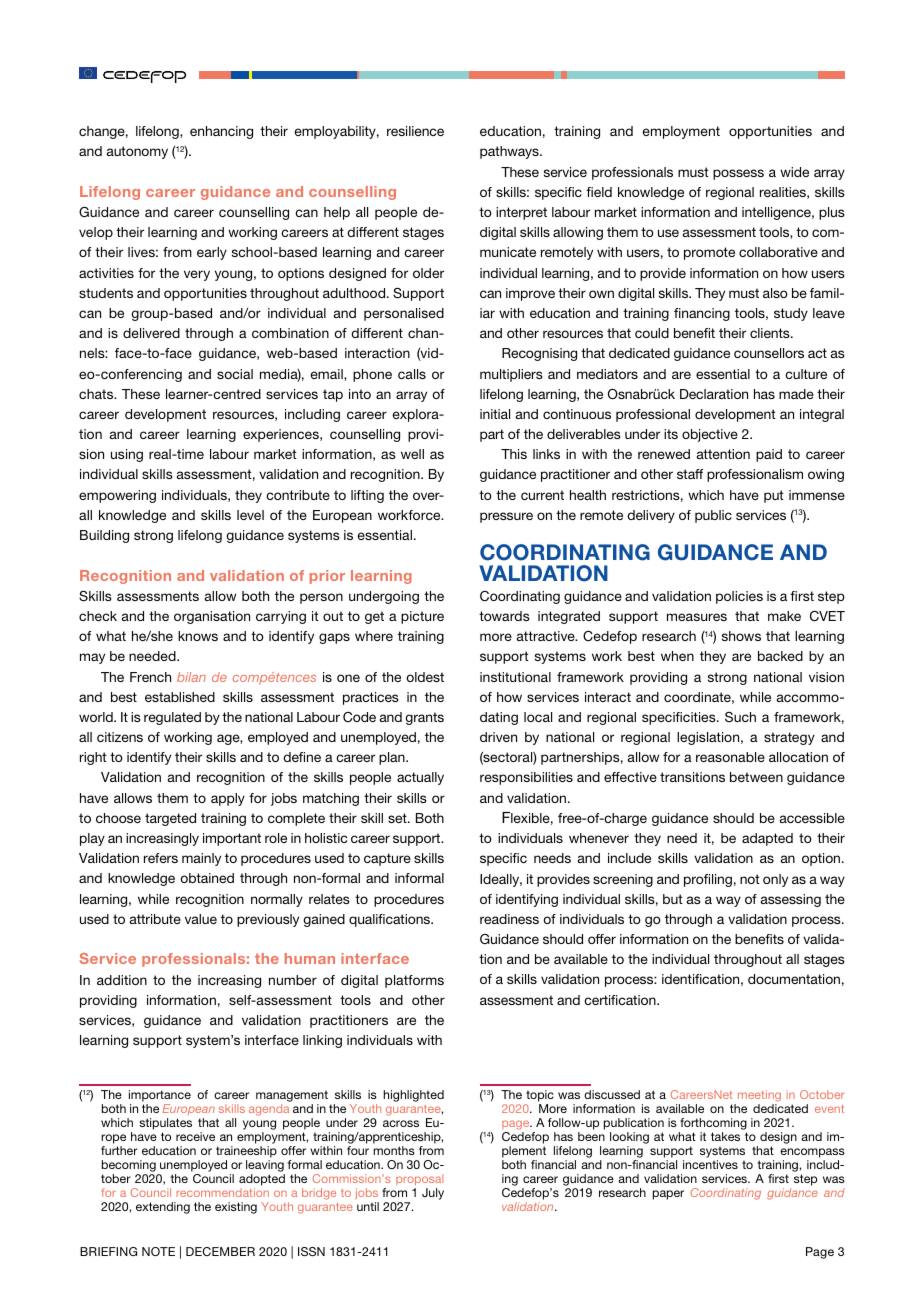 Image resolution: width=924 pixels, height=1308 pixels. I want to click on autonomy, so click(137, 152).
